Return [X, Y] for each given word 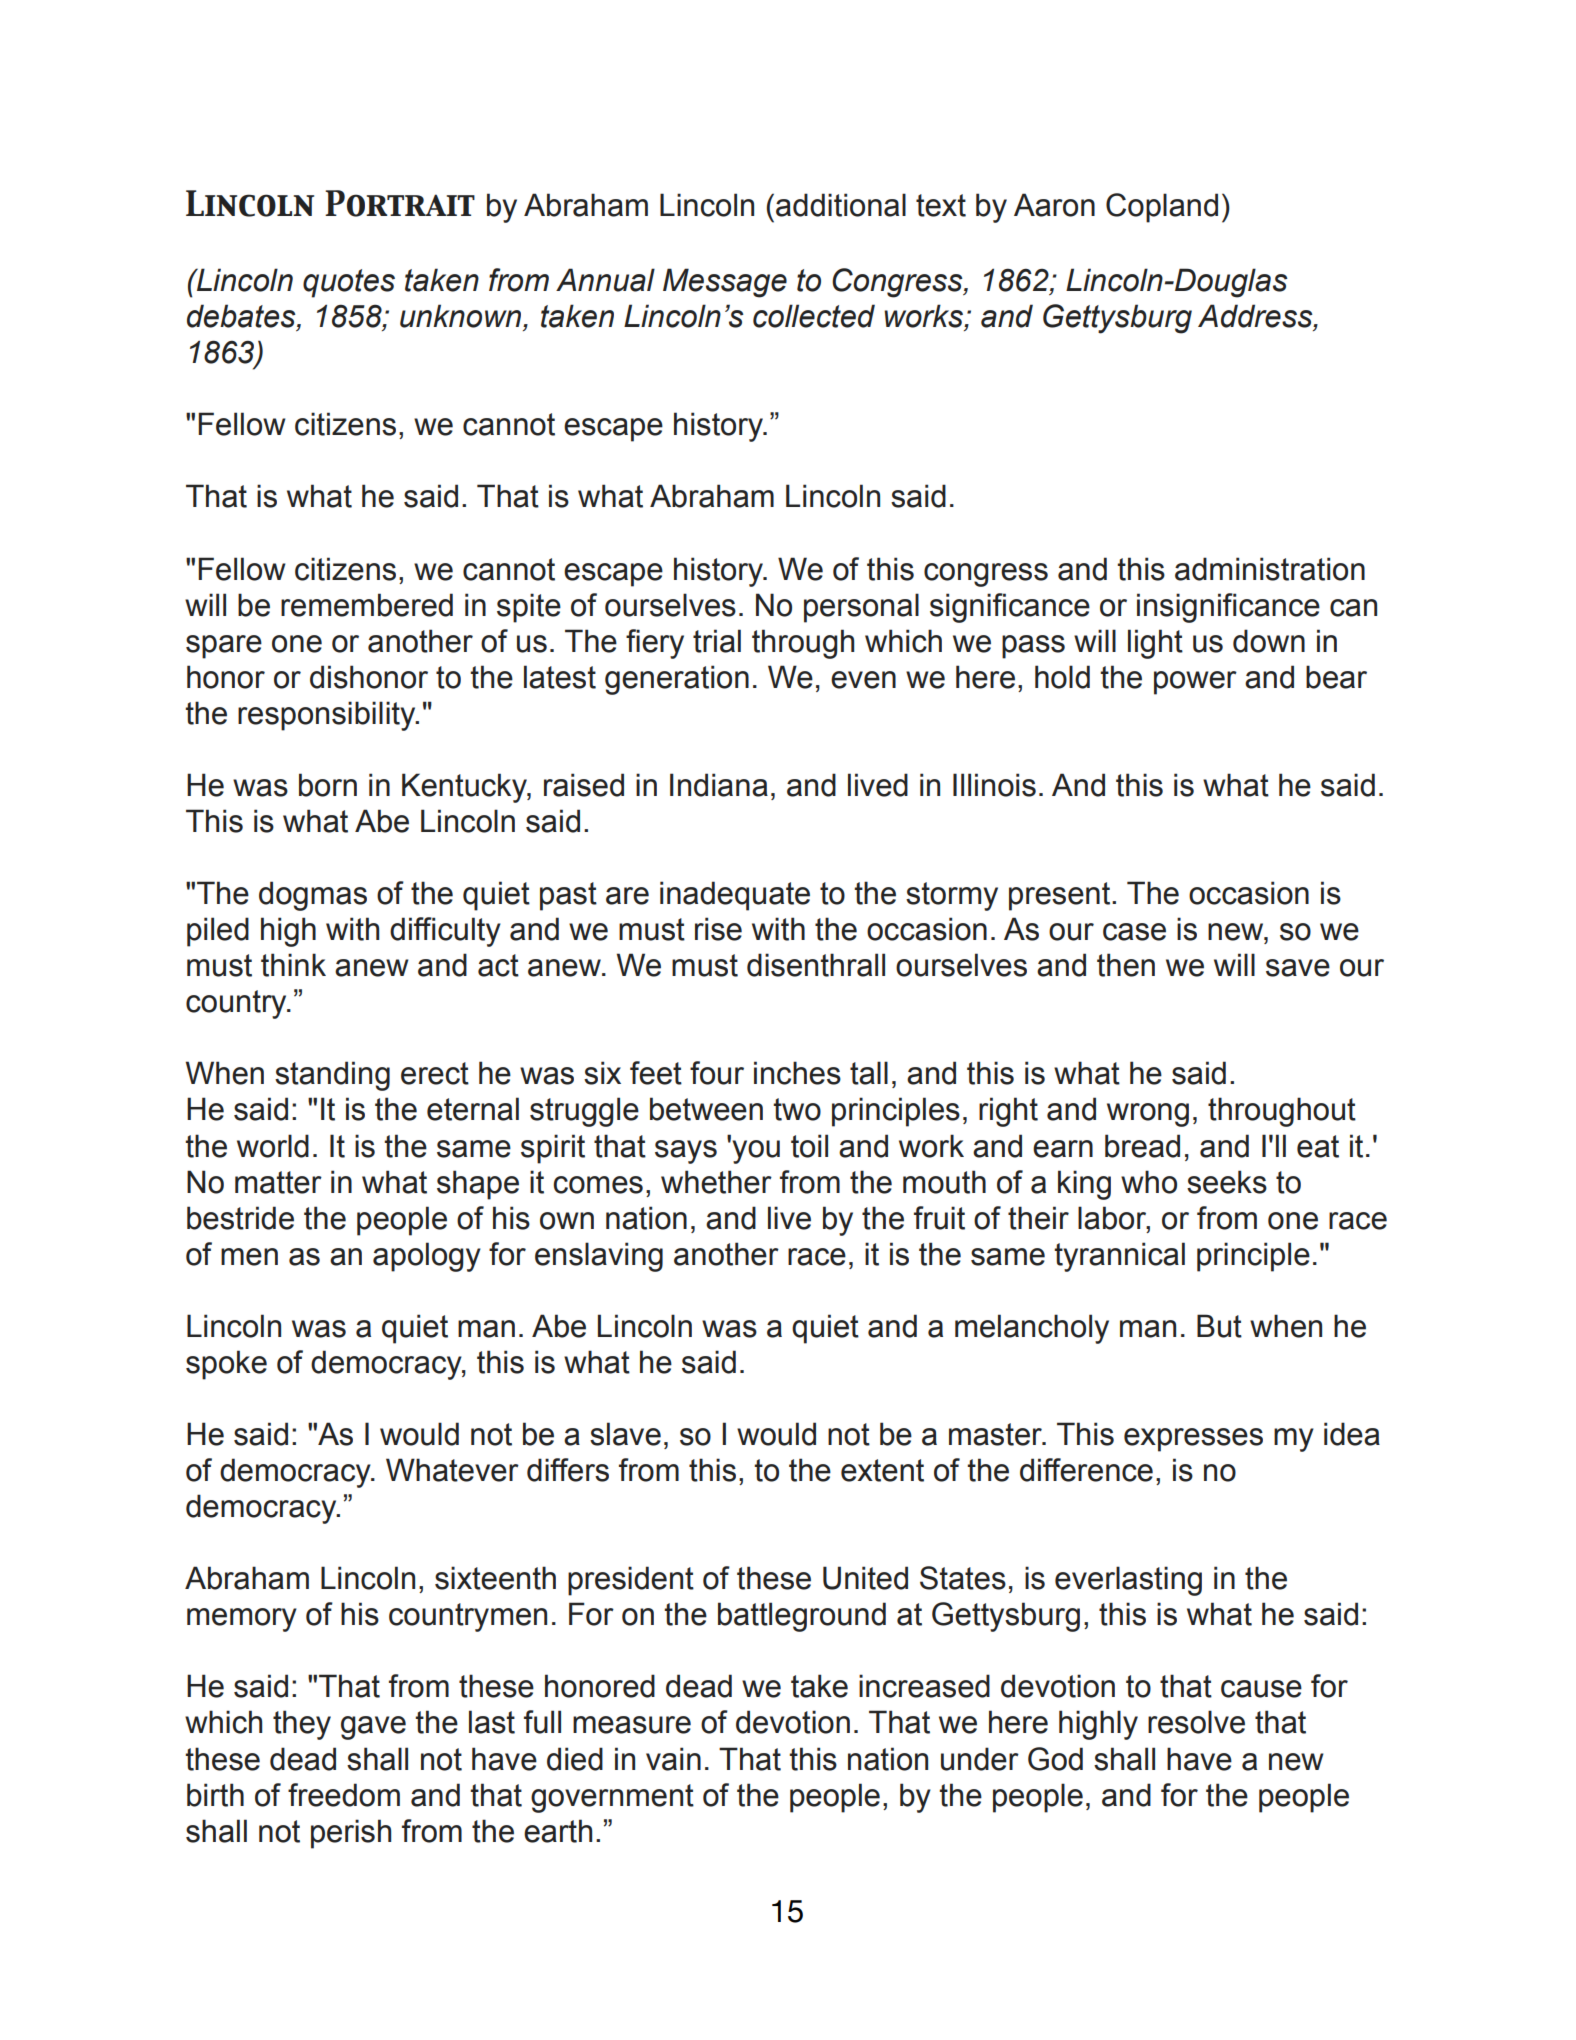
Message [725, 283]
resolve [1196, 1722]
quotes [349, 283]
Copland [1162, 208]
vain [673, 1759]
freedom [344, 1795]
